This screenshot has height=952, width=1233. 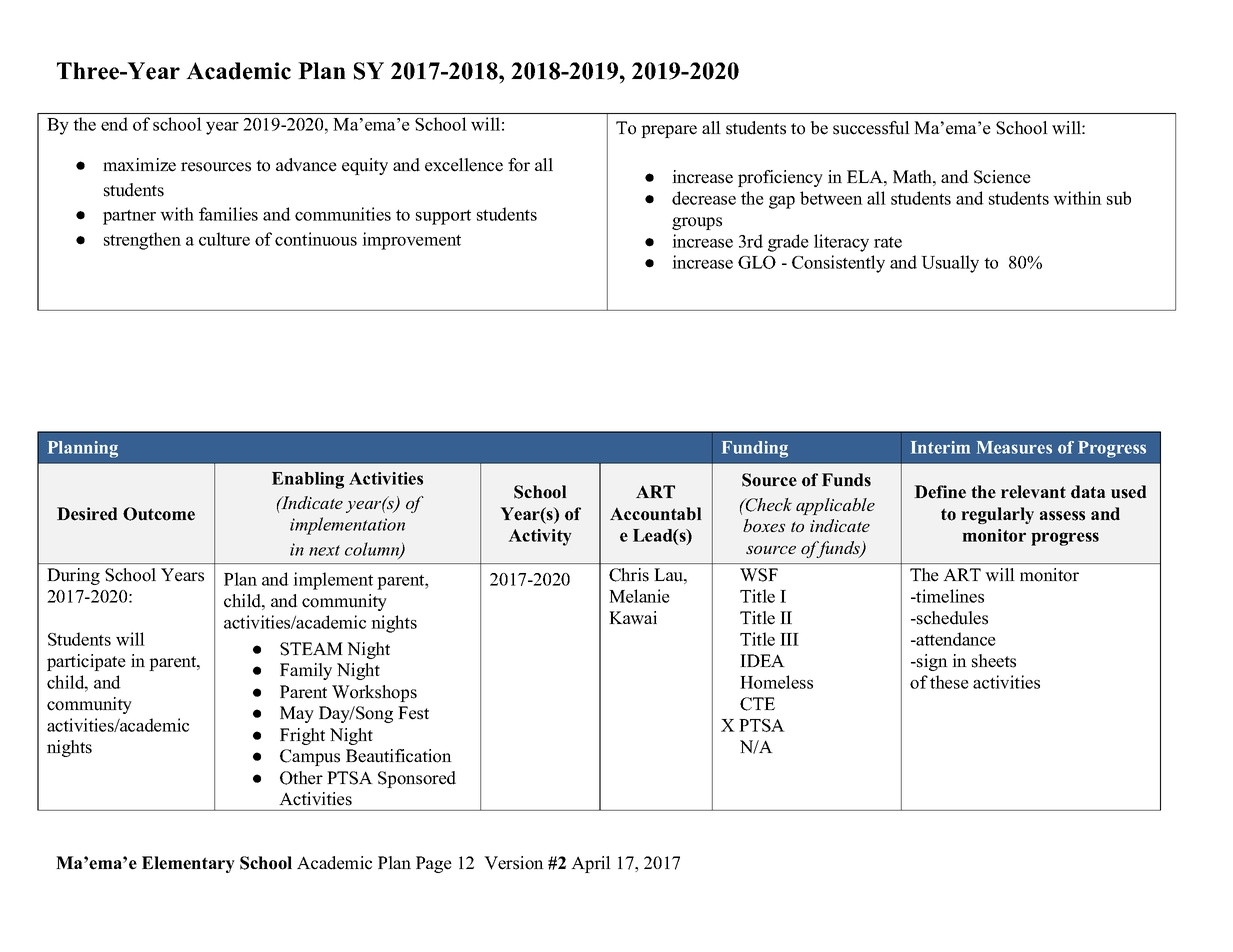 What do you see at coordinates (1014, 447) in the screenshot?
I see `Measures` at bounding box center [1014, 447].
